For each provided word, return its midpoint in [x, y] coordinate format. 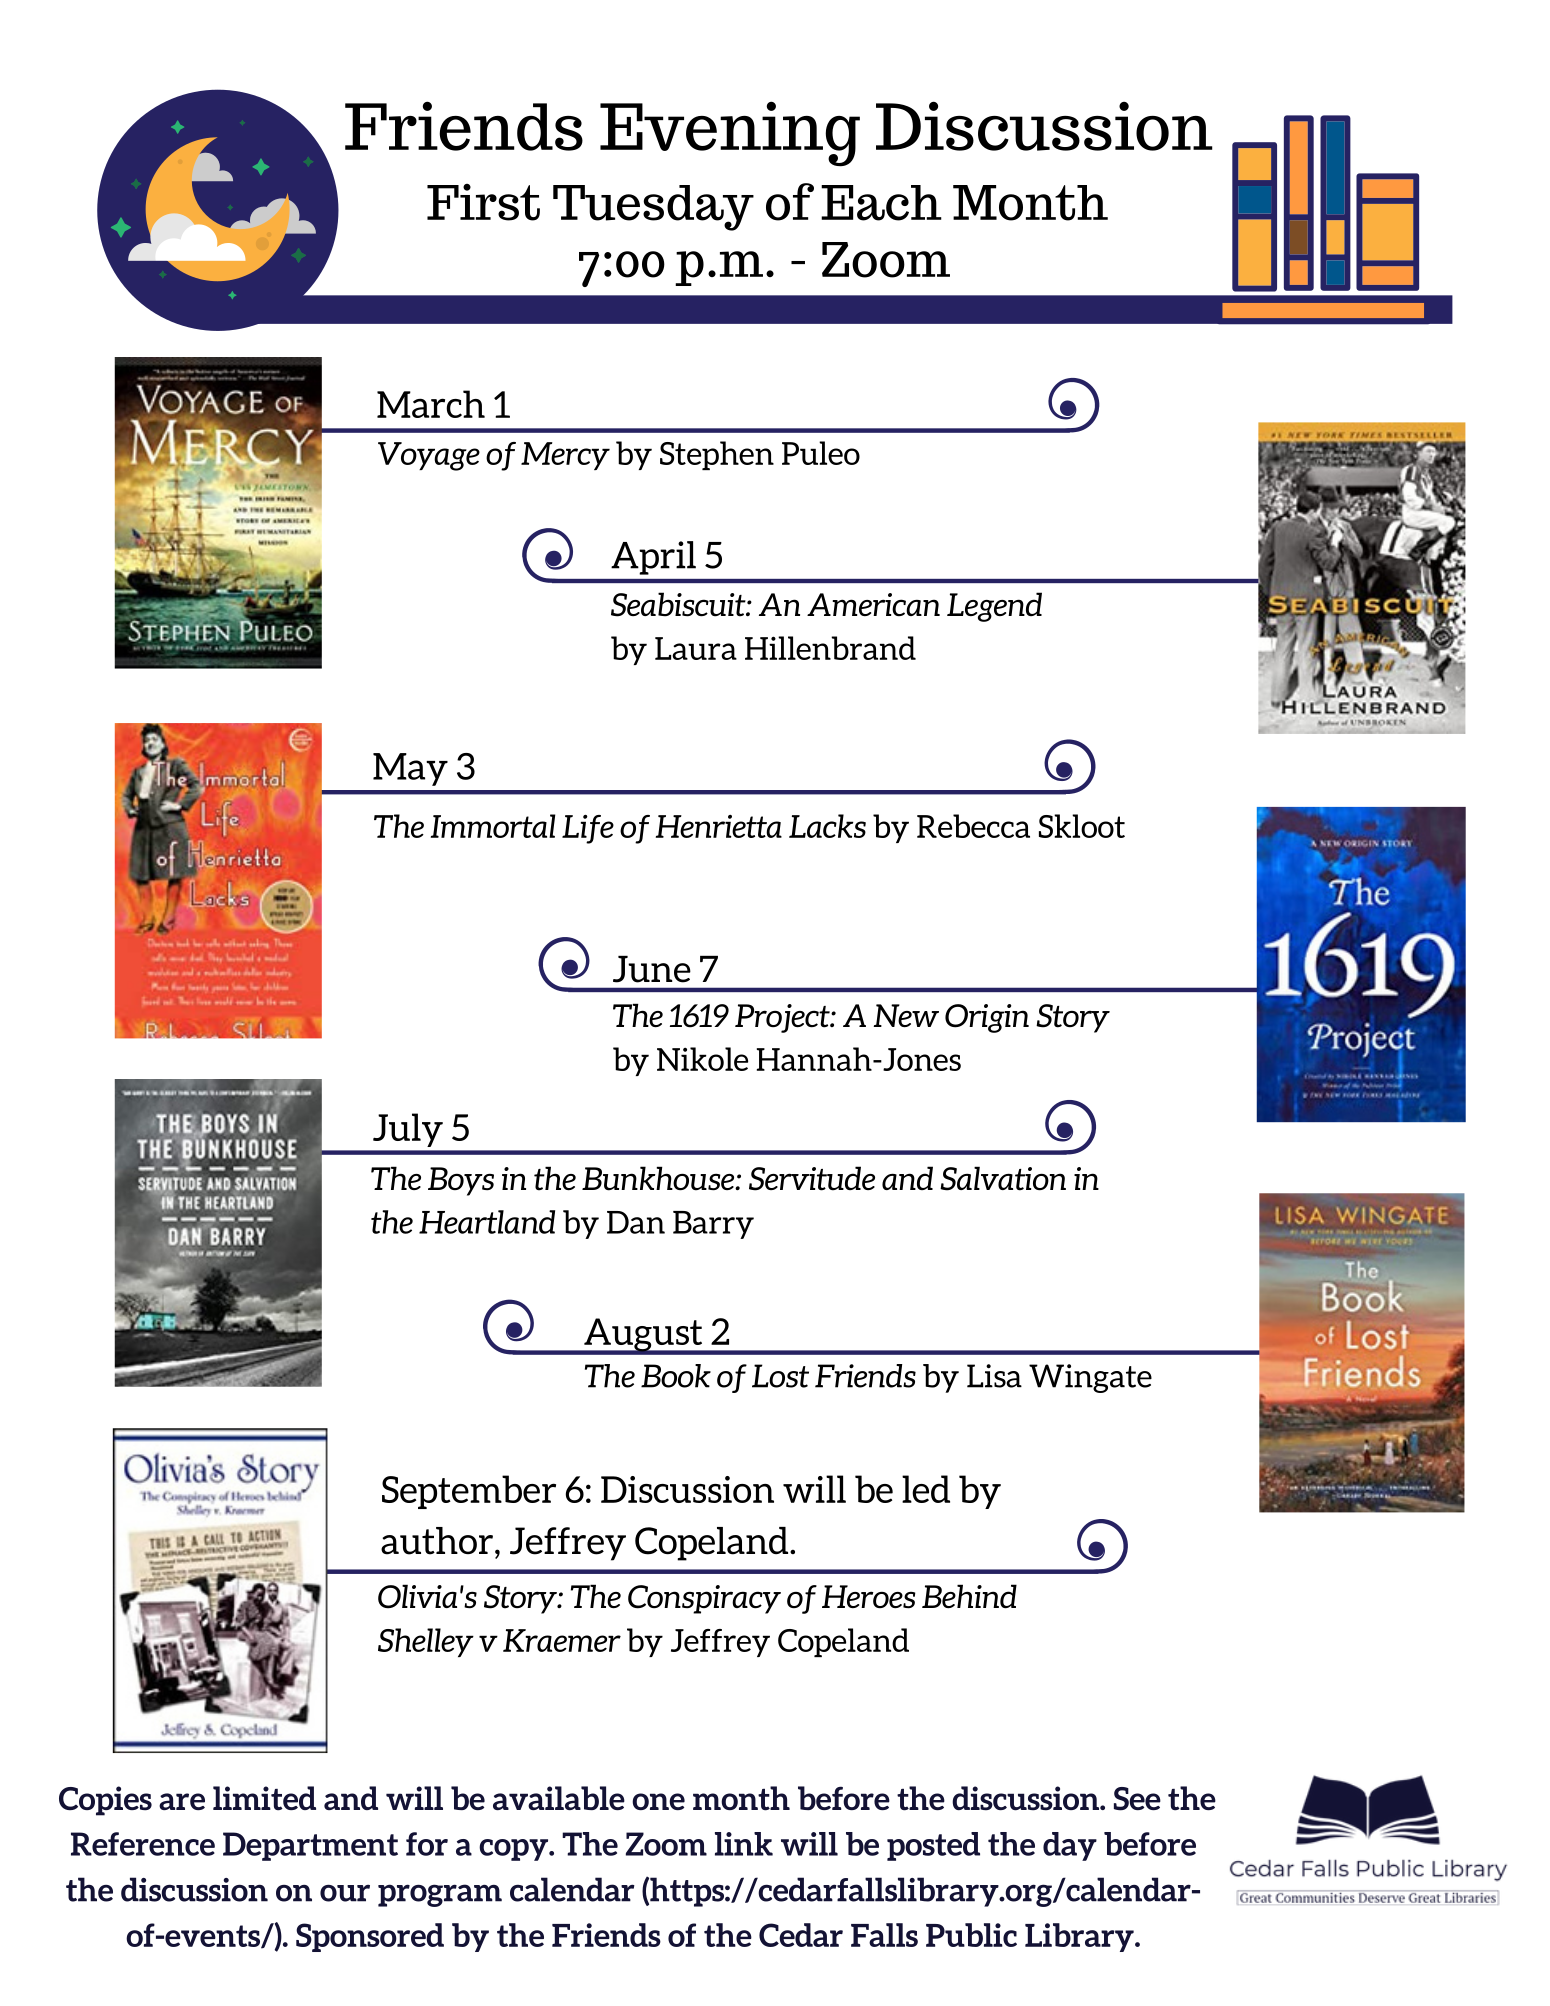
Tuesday [653, 208]
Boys [461, 1181]
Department [310, 1846]
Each [881, 203]
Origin [987, 1018]
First [483, 202]
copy [514, 1850]
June [652, 969]
